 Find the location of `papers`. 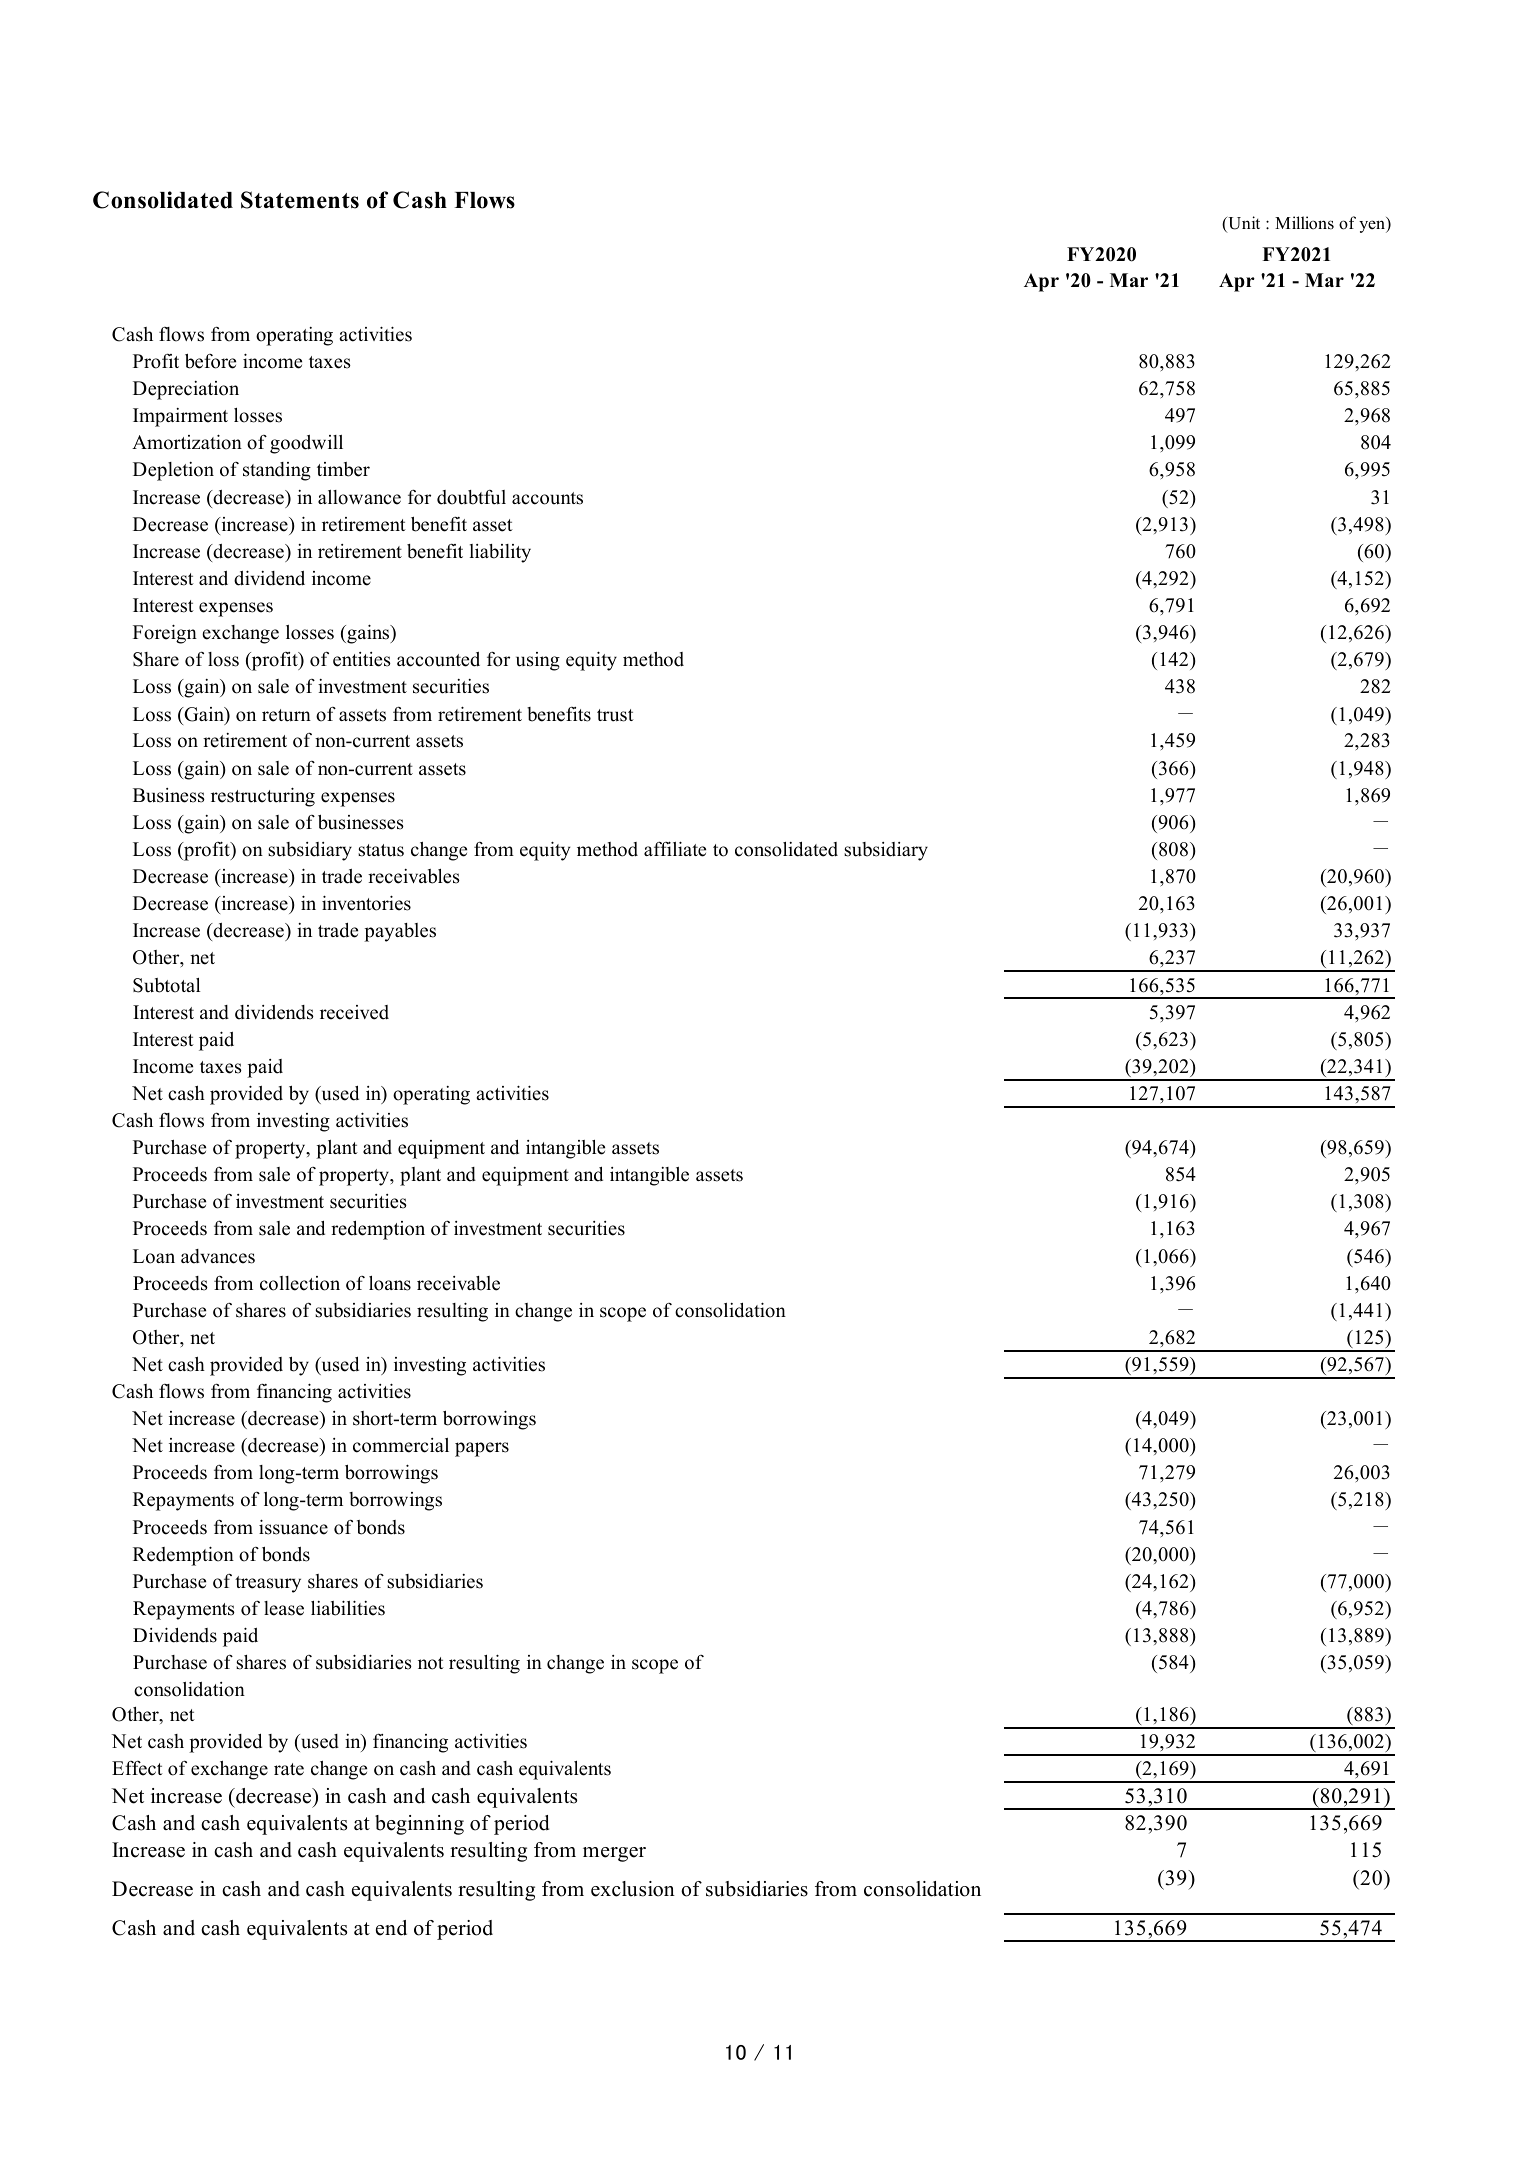

papers is located at coordinates (482, 1449).
